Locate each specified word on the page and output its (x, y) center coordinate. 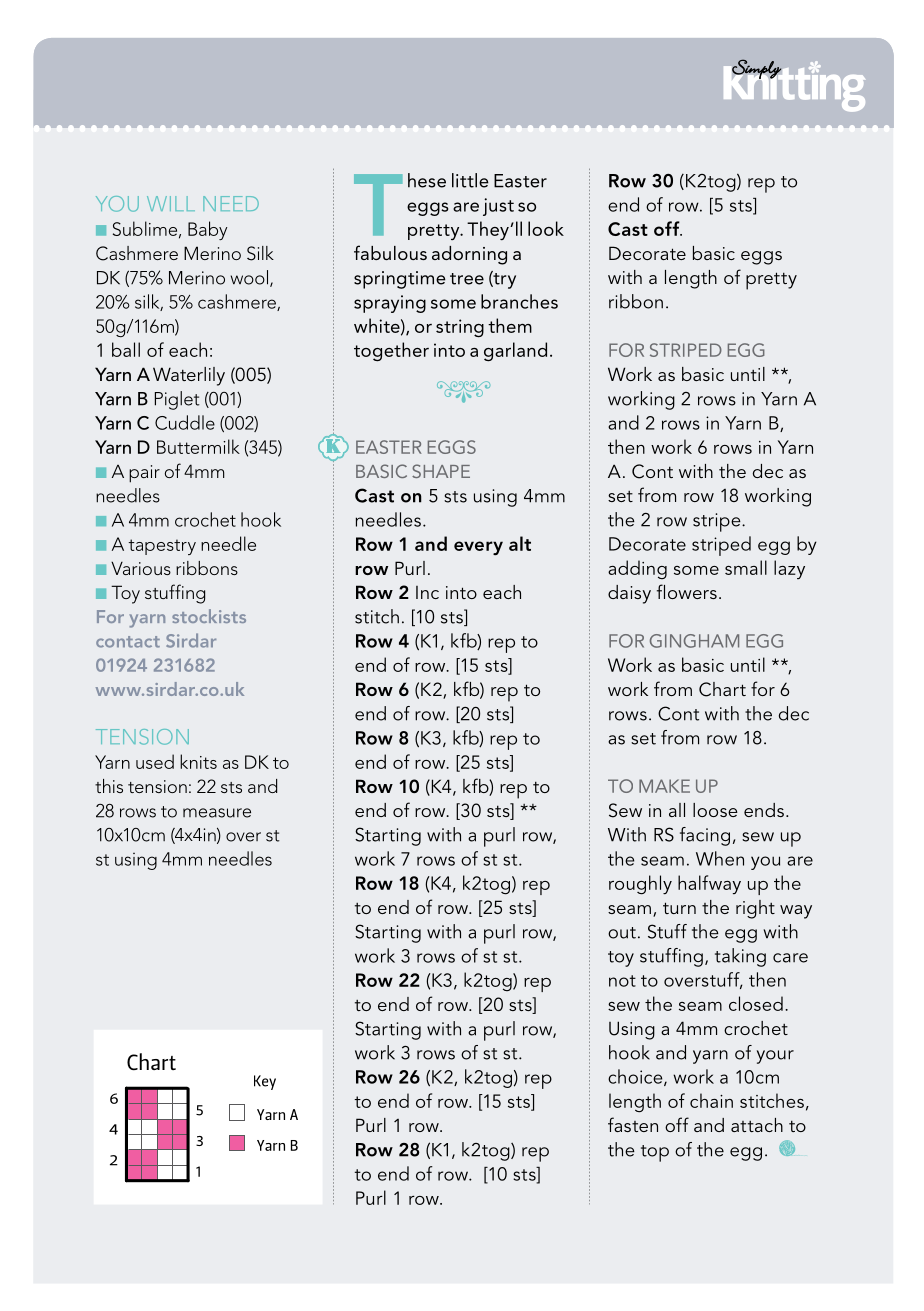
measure (217, 813)
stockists (209, 616)
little (470, 180)
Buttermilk (198, 446)
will (171, 203)
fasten (633, 1124)
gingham (694, 641)
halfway (709, 884)
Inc (427, 592)
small (746, 567)
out (622, 933)
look (546, 228)
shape (441, 471)
